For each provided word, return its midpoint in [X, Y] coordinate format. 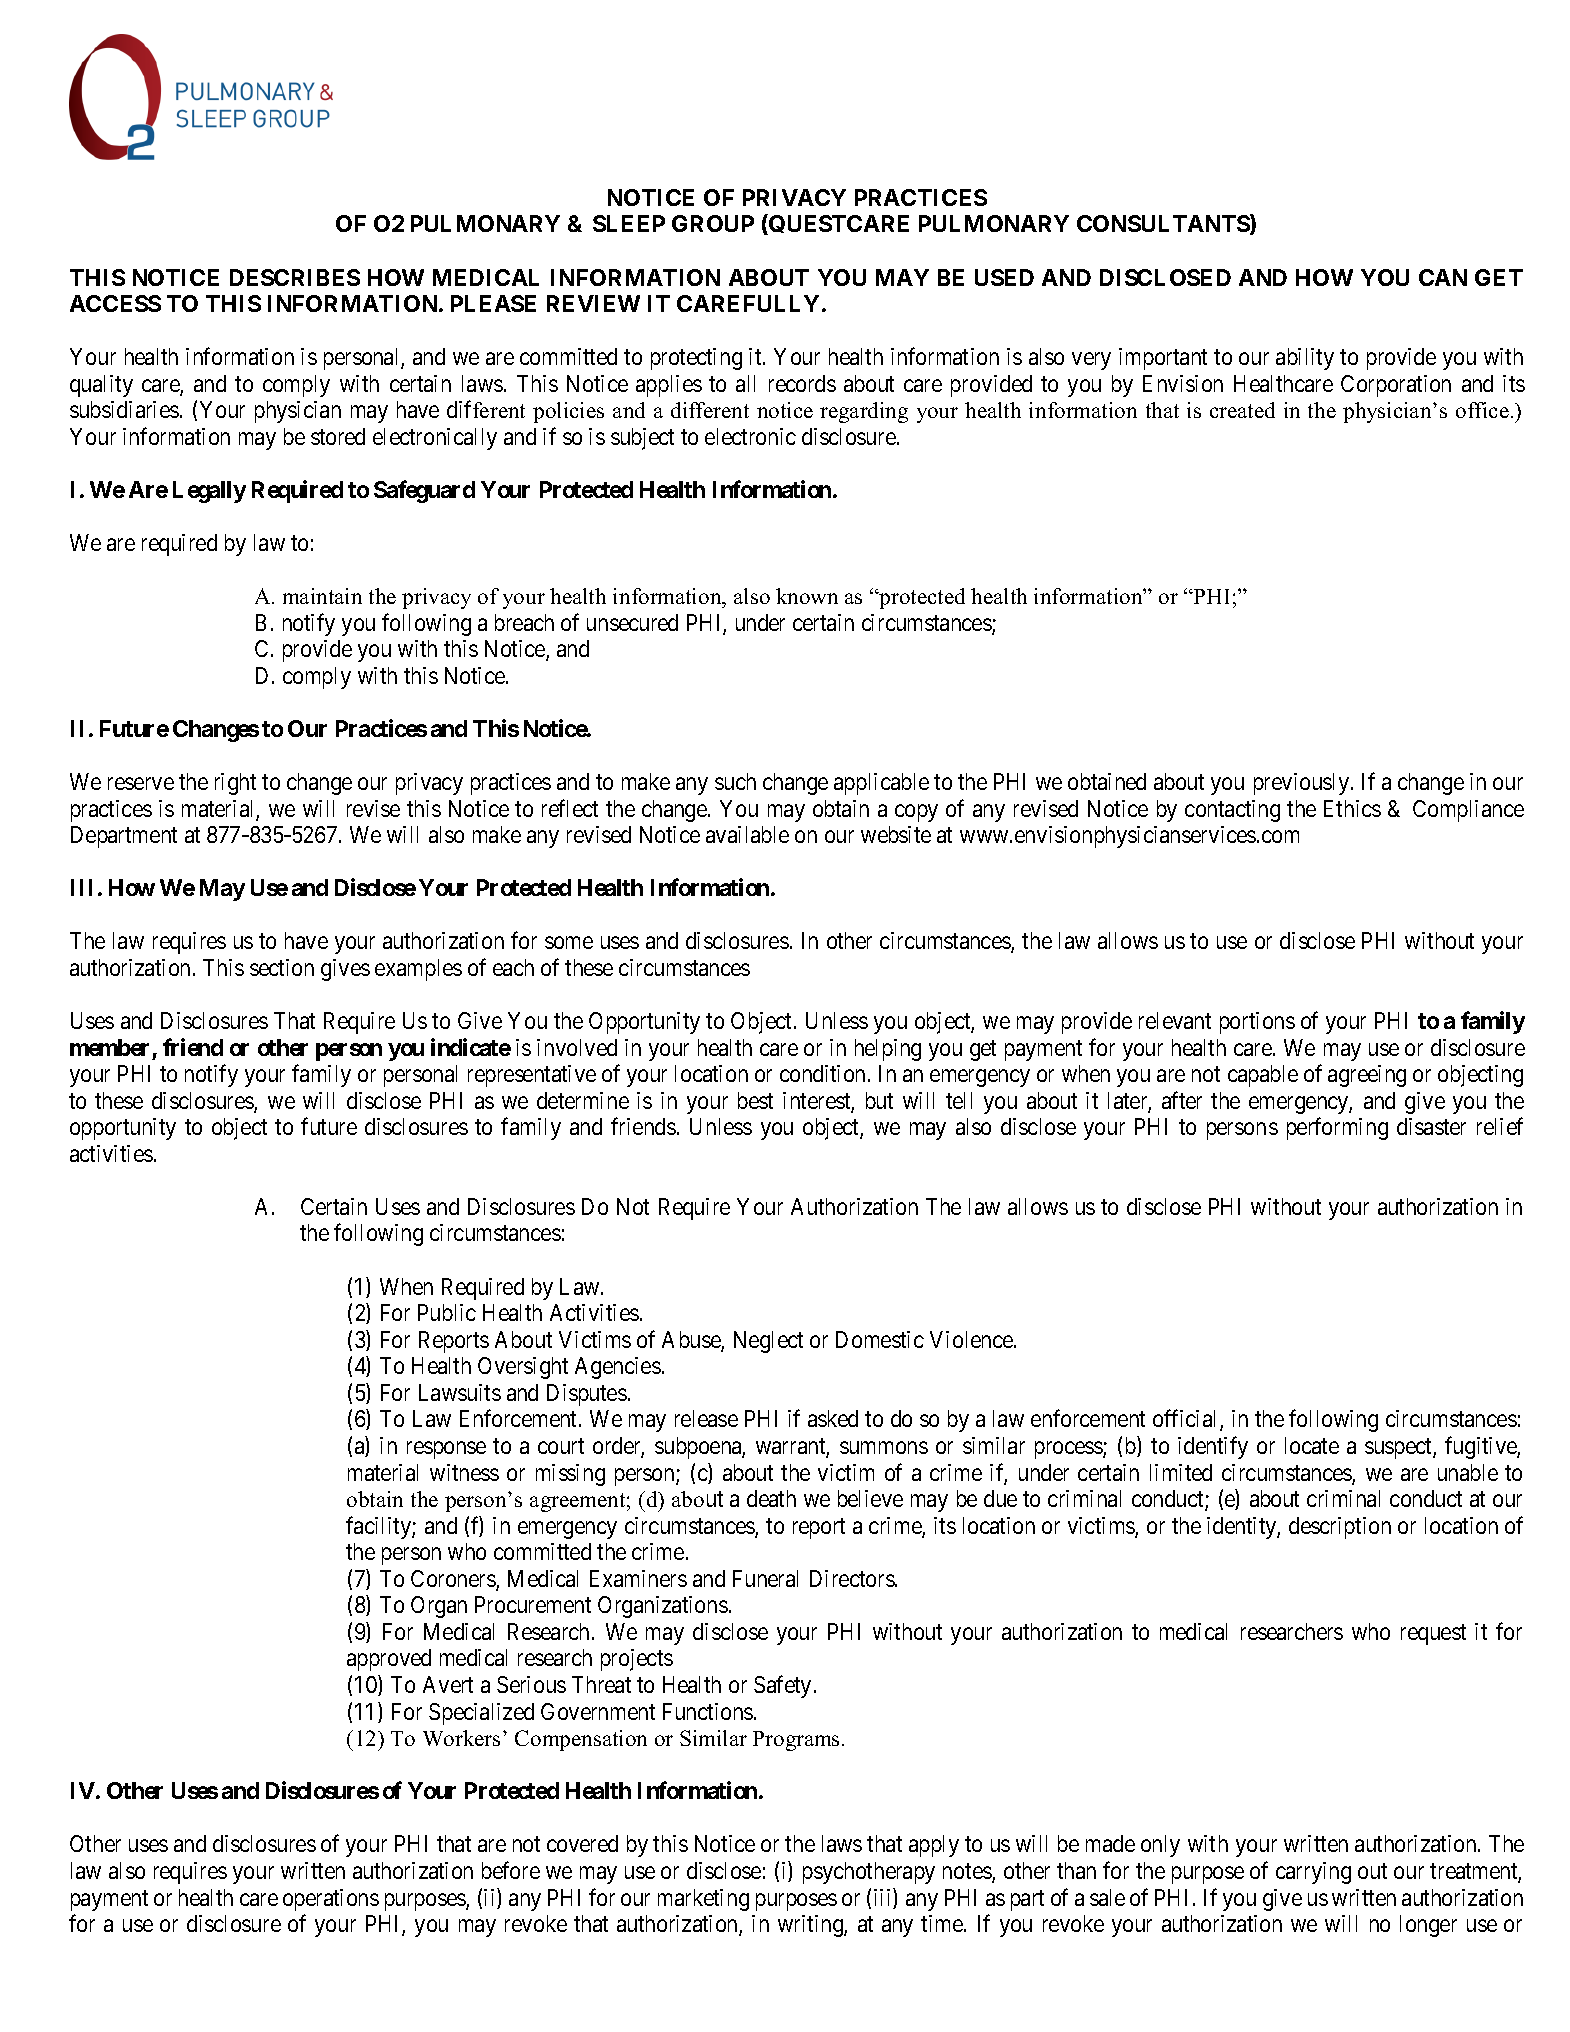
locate [1312, 1445]
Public [447, 1312]
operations [331, 1900]
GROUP [713, 223]
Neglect [768, 1342]
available [747, 834]
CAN [1443, 277]
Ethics [1352, 808]
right [235, 784]
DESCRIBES [295, 277]
